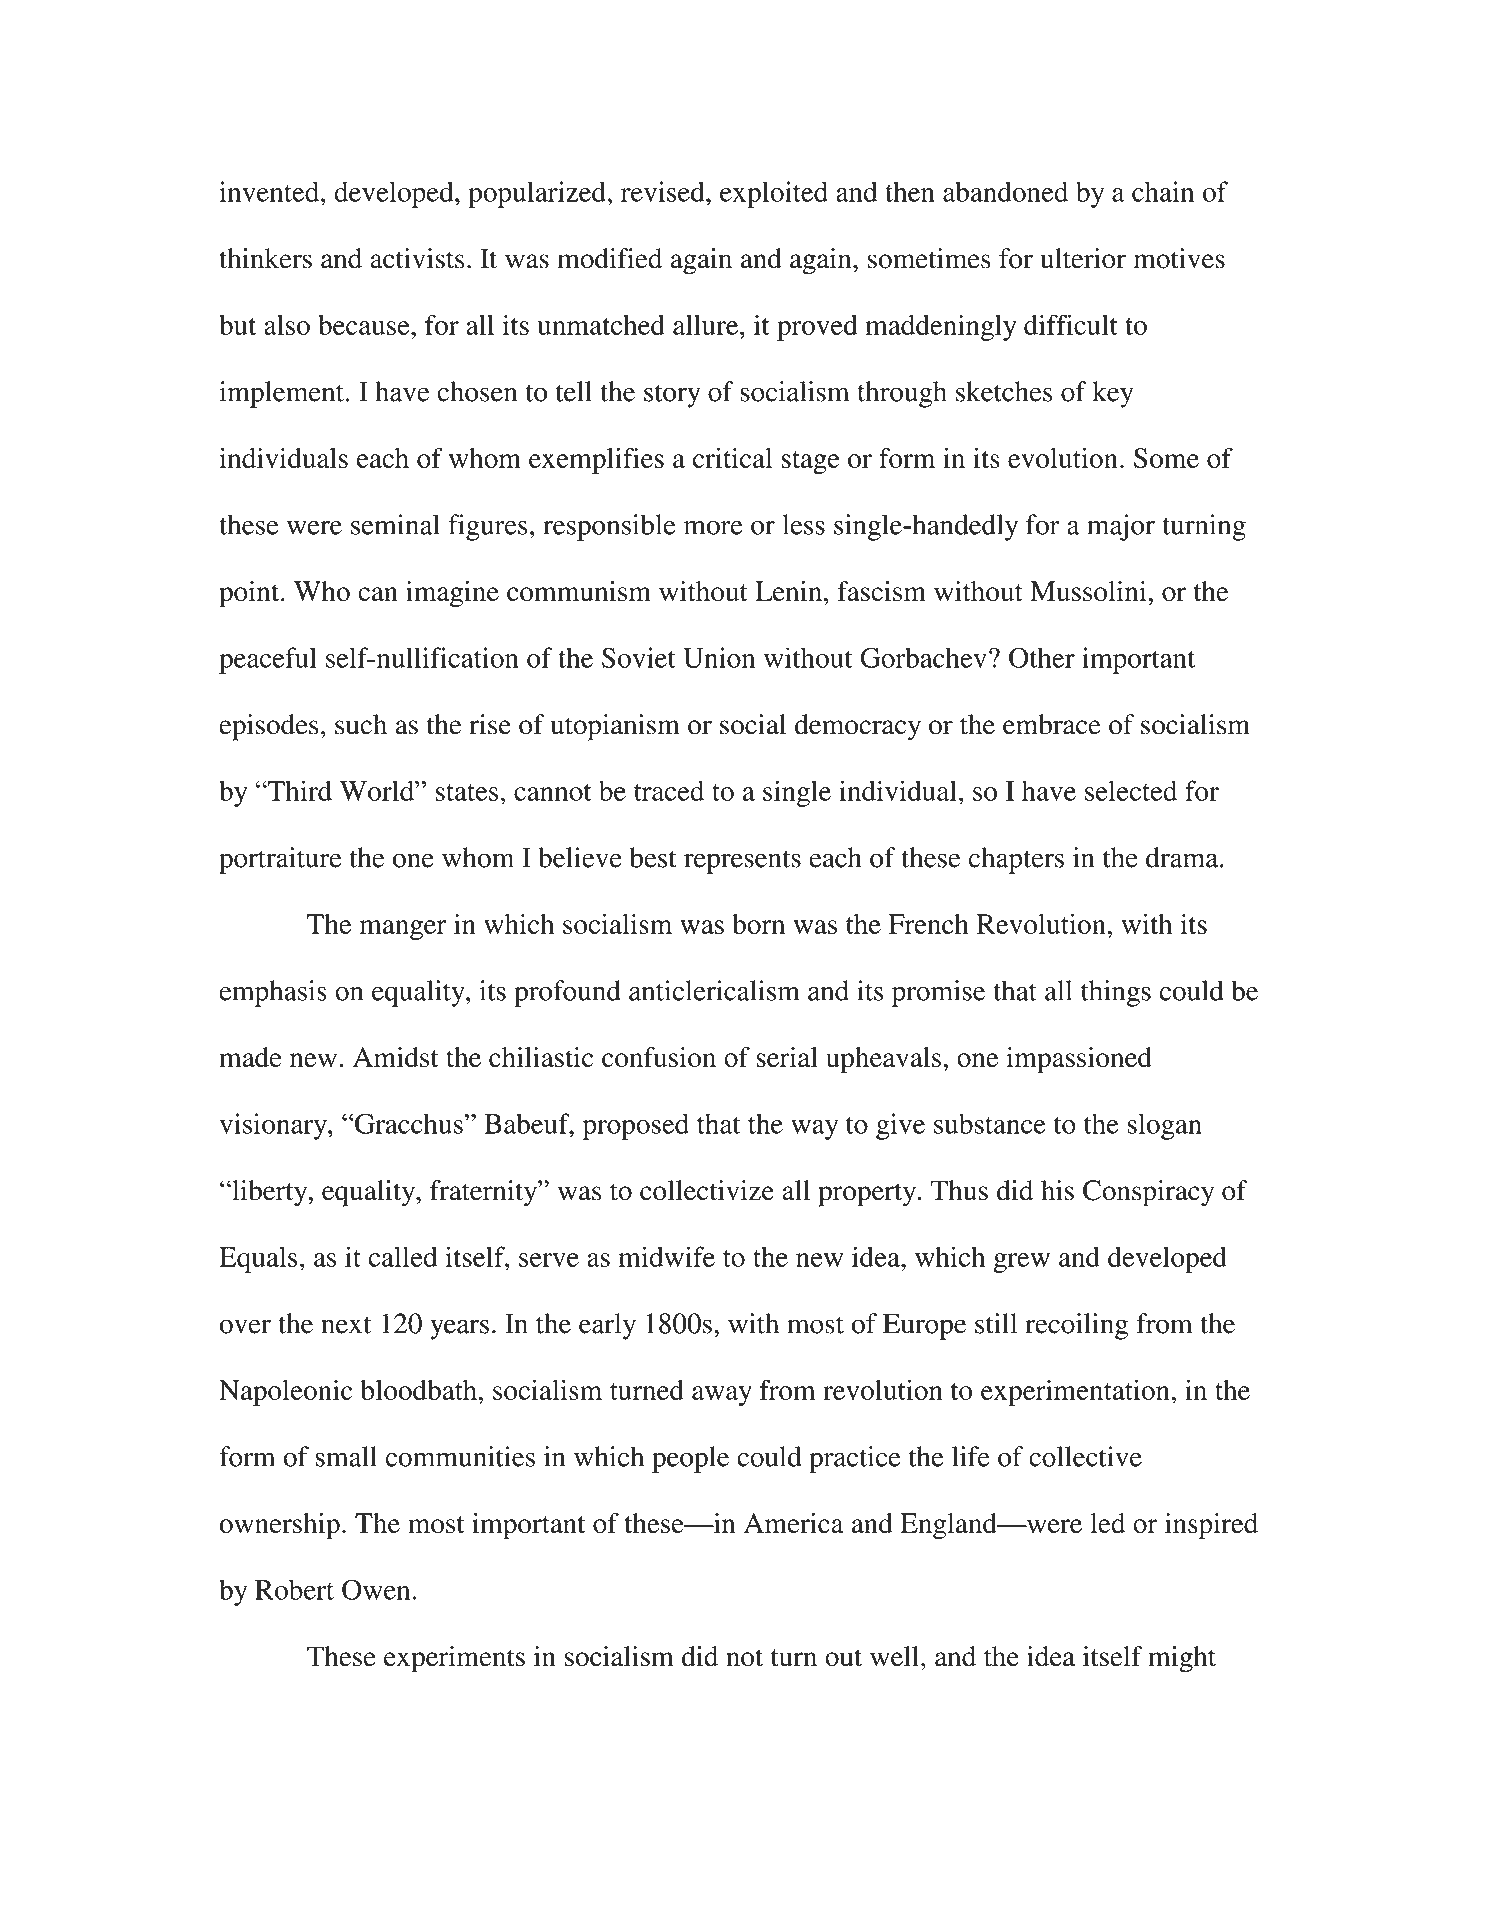 This screenshot has height=1927, width=1489. What do you see at coordinates (1052, 724) in the screenshot?
I see `embrace` at bounding box center [1052, 724].
